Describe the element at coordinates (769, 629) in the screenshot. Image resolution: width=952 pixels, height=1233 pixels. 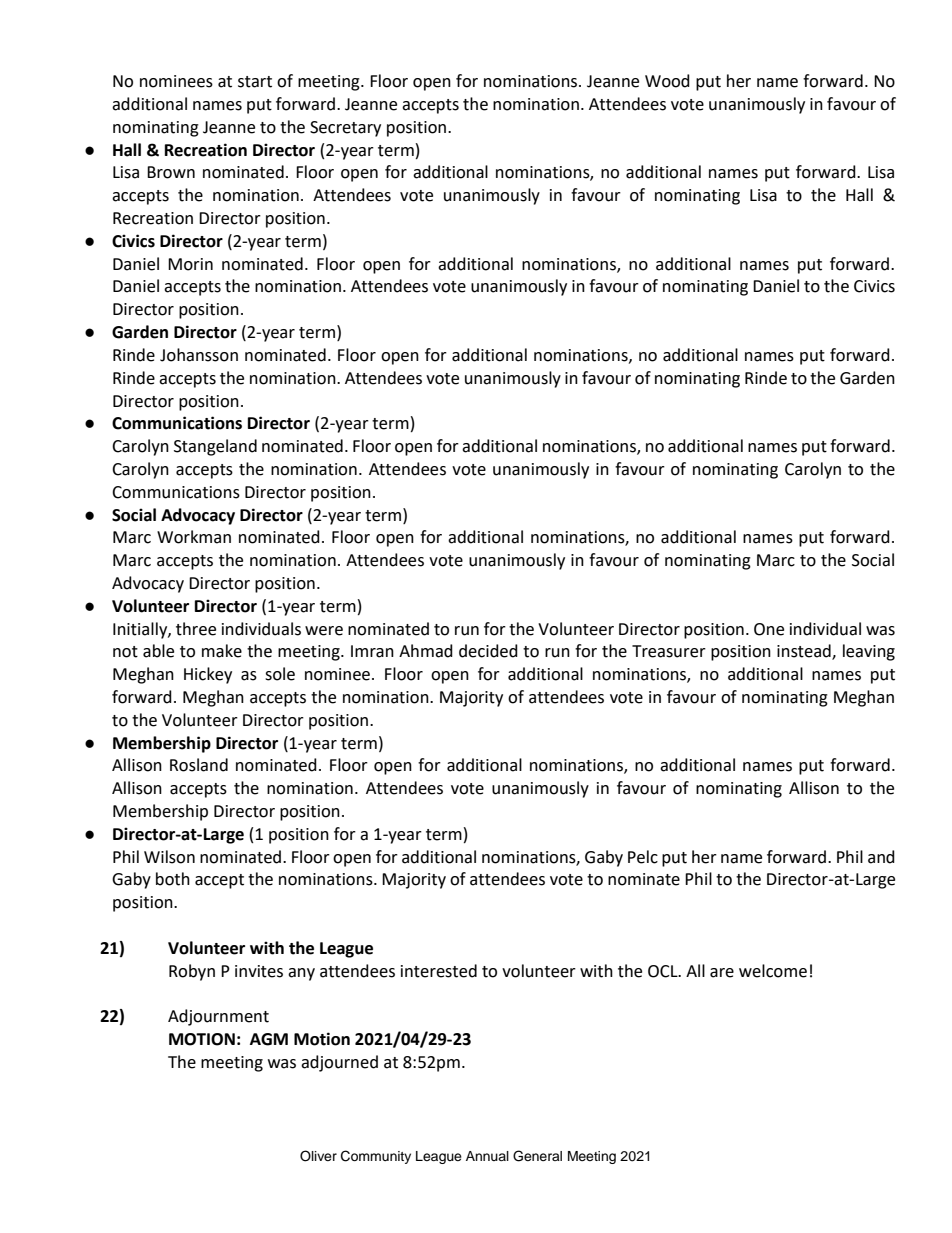
I see `One` at that location.
